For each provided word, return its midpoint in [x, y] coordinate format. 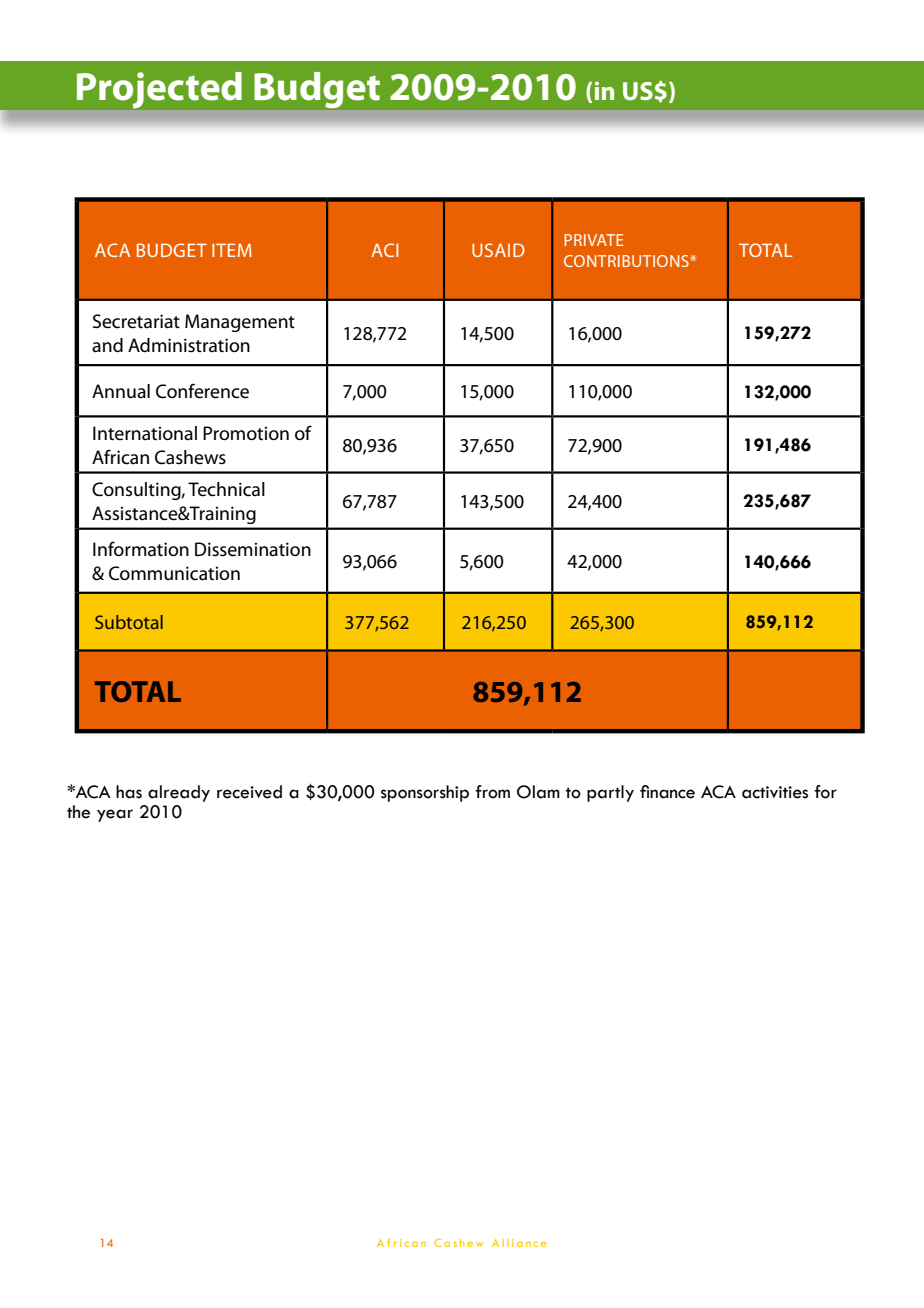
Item [232, 250]
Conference [202, 391]
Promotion [246, 433]
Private [594, 240]
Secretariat [136, 321]
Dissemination [253, 549]
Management [240, 323]
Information [141, 549]
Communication [174, 573]
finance [667, 792]
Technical [226, 489]
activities [775, 792]
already [179, 793]
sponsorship [425, 793]
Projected [159, 90]
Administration [189, 345]
